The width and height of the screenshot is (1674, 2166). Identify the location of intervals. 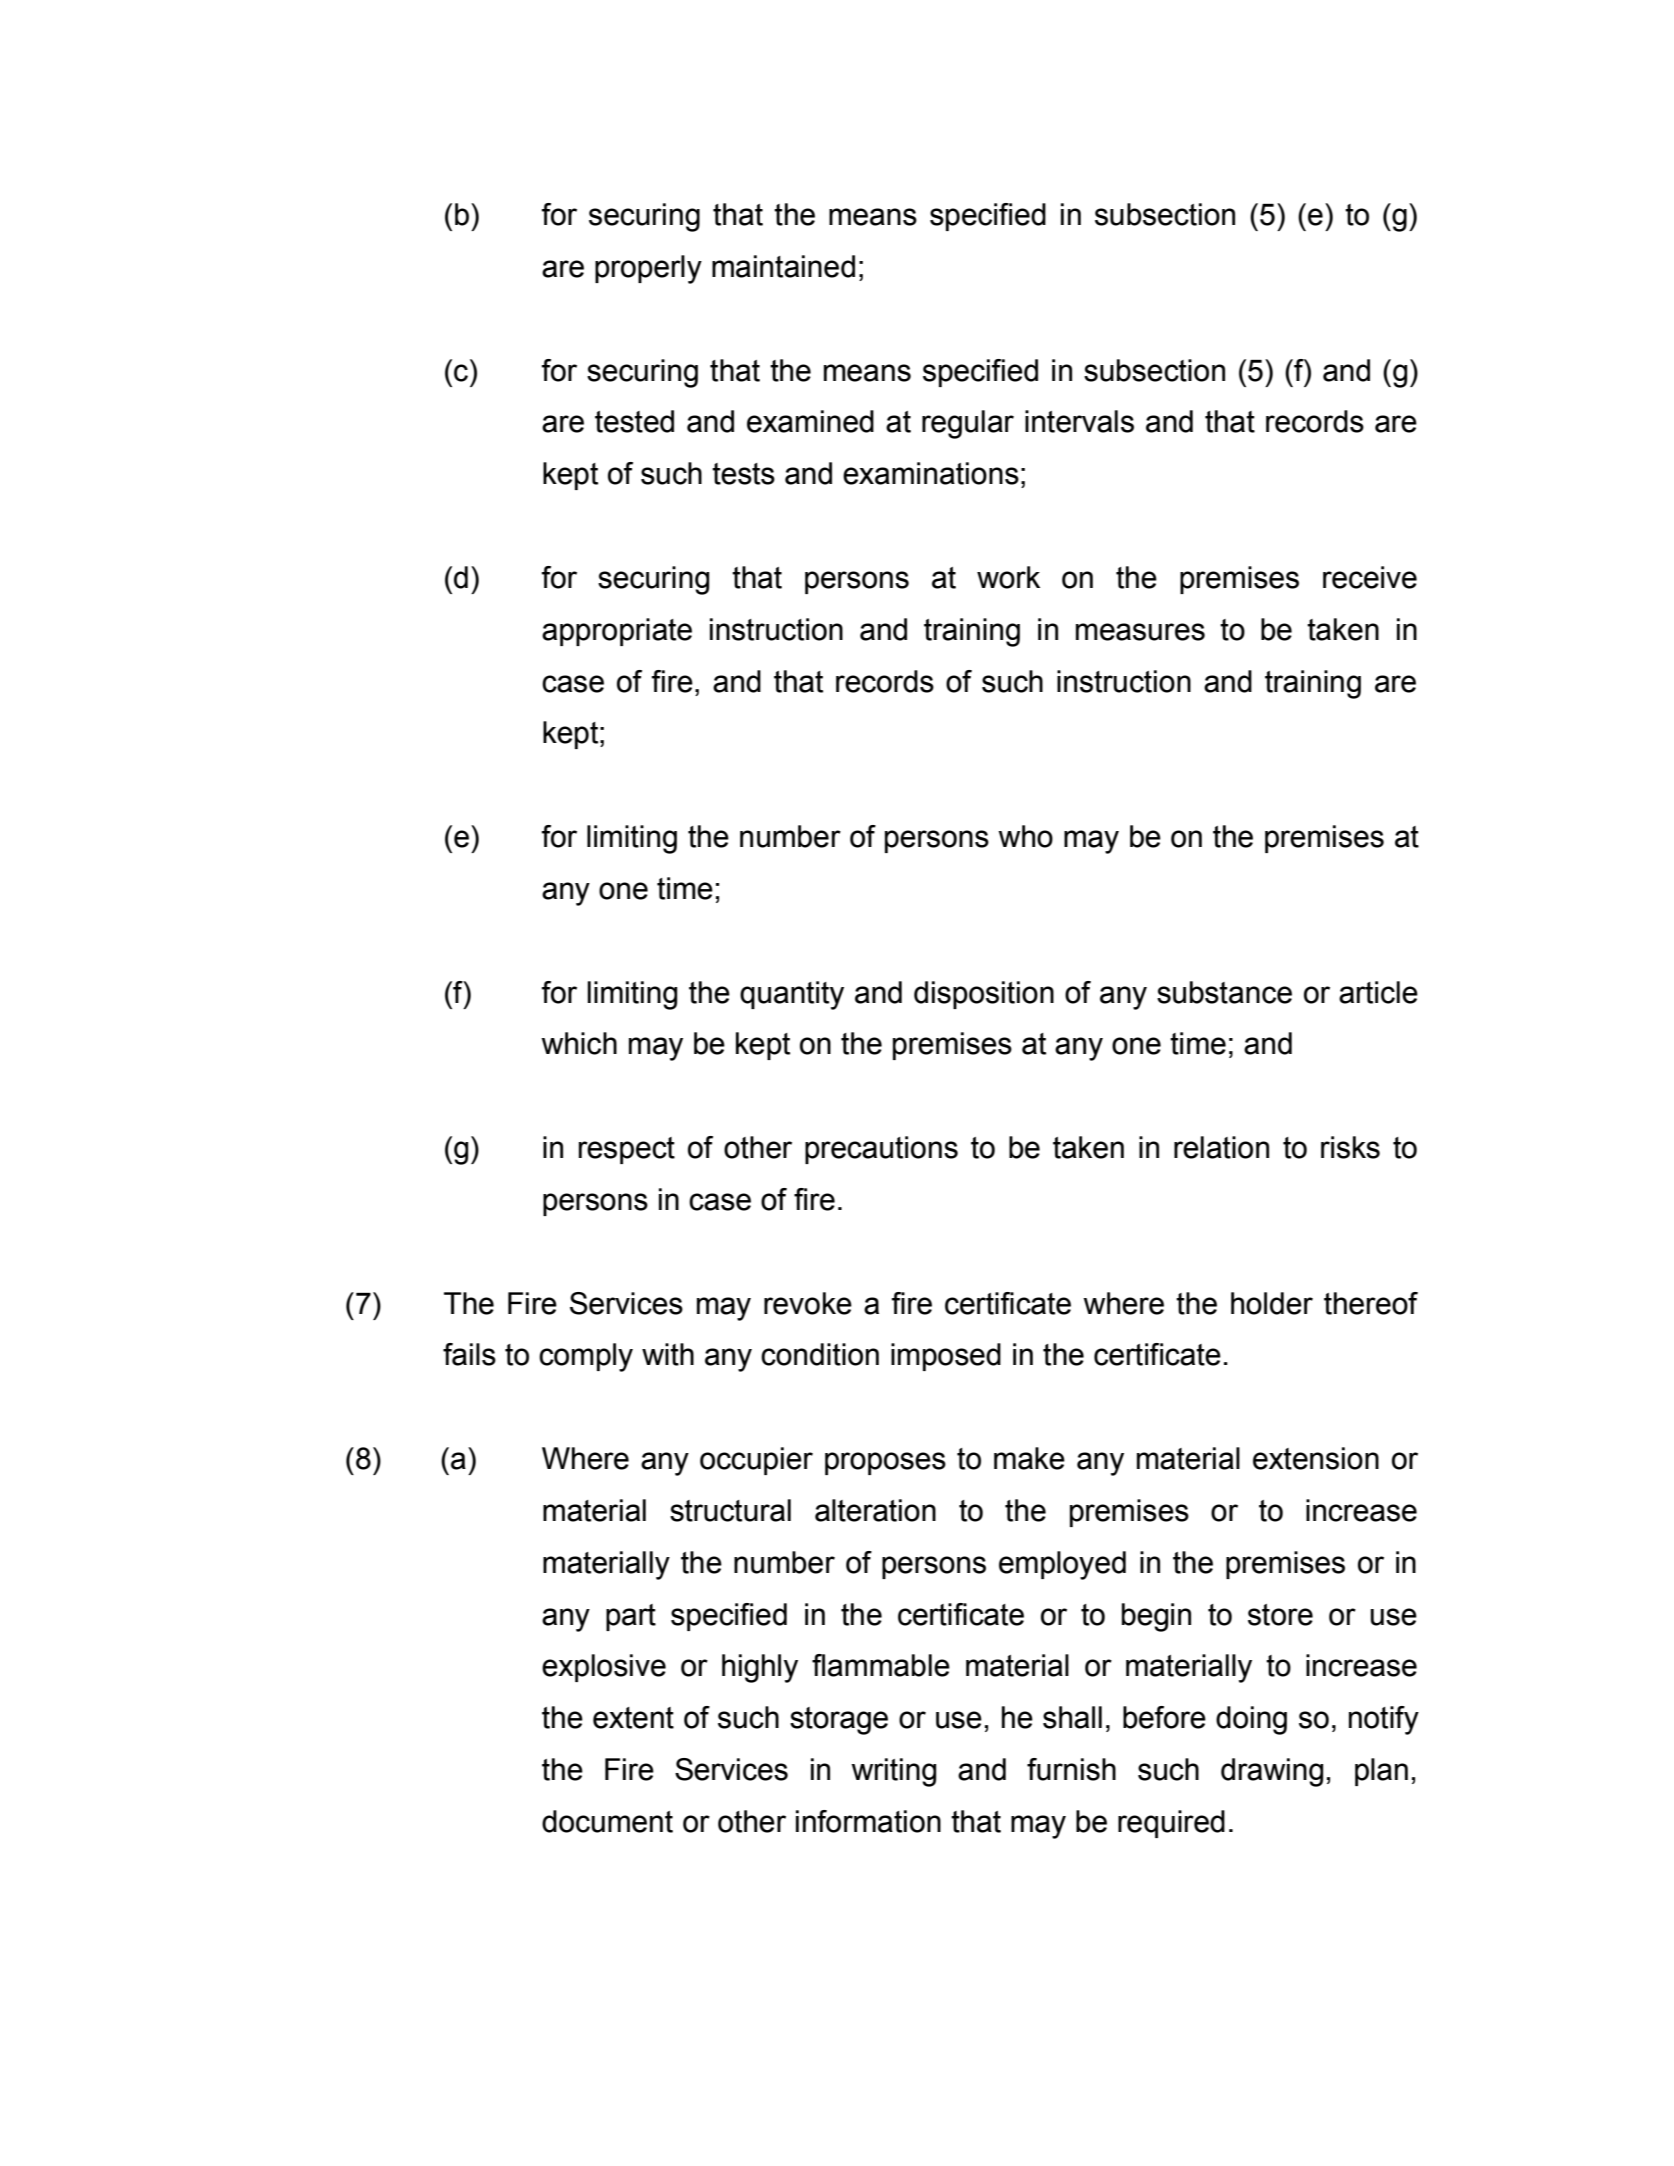
(1079, 421).
